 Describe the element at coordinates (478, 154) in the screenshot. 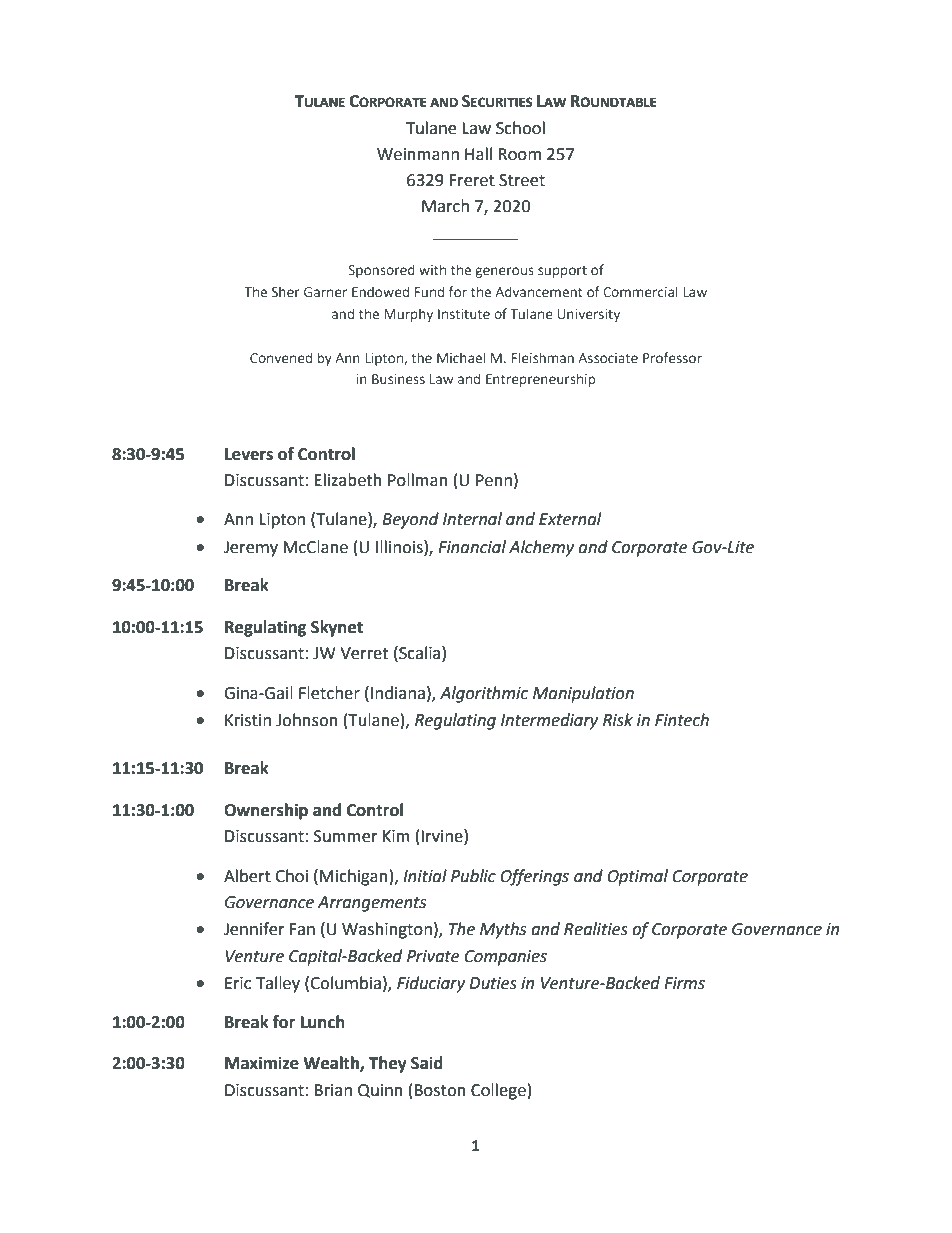

I see `Hall` at that location.
